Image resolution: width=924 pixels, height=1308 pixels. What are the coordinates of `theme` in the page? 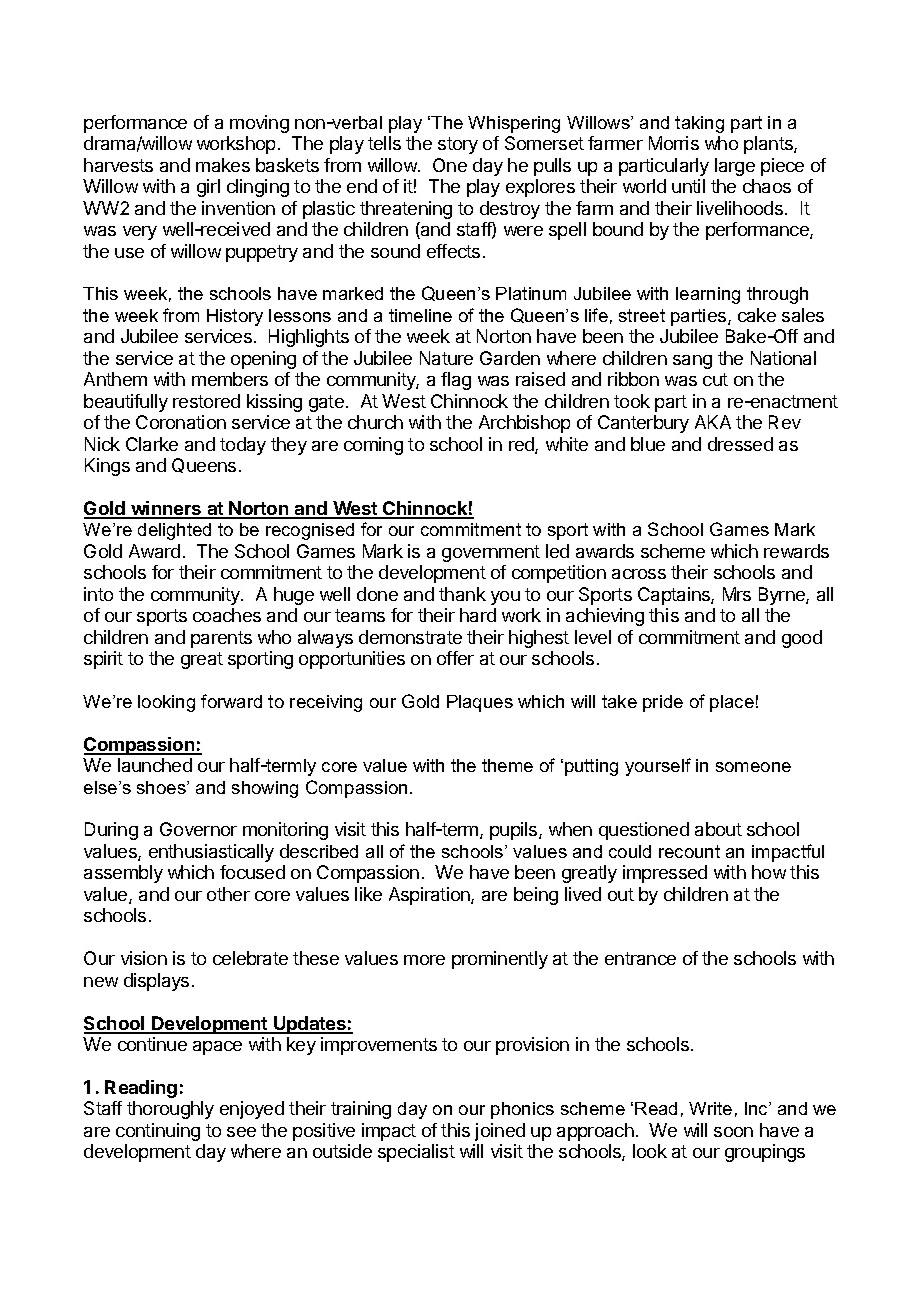 It's located at (507, 765).
